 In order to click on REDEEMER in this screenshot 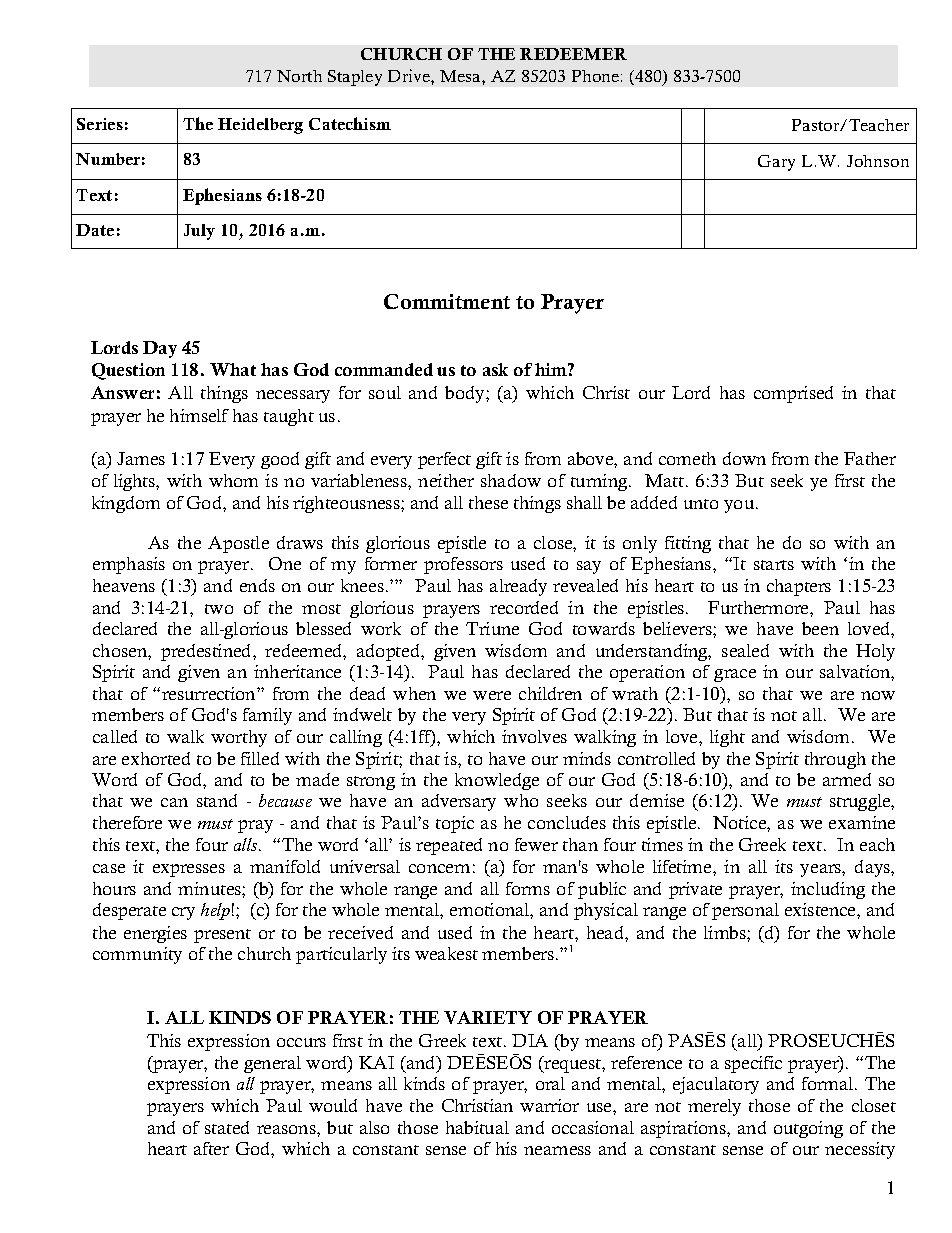, I will do `click(573, 54)`.
